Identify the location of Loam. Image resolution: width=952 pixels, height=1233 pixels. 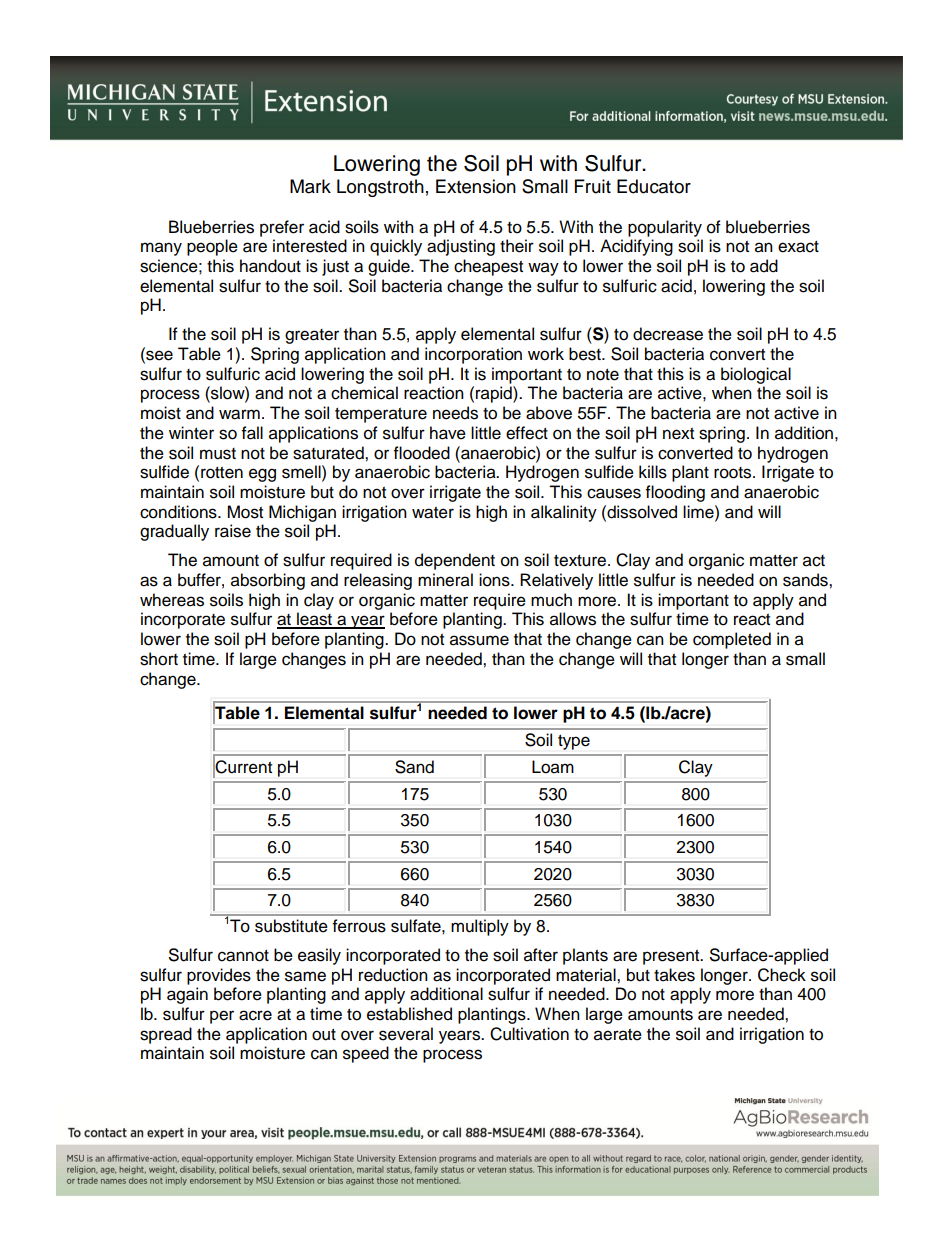
(553, 767).
